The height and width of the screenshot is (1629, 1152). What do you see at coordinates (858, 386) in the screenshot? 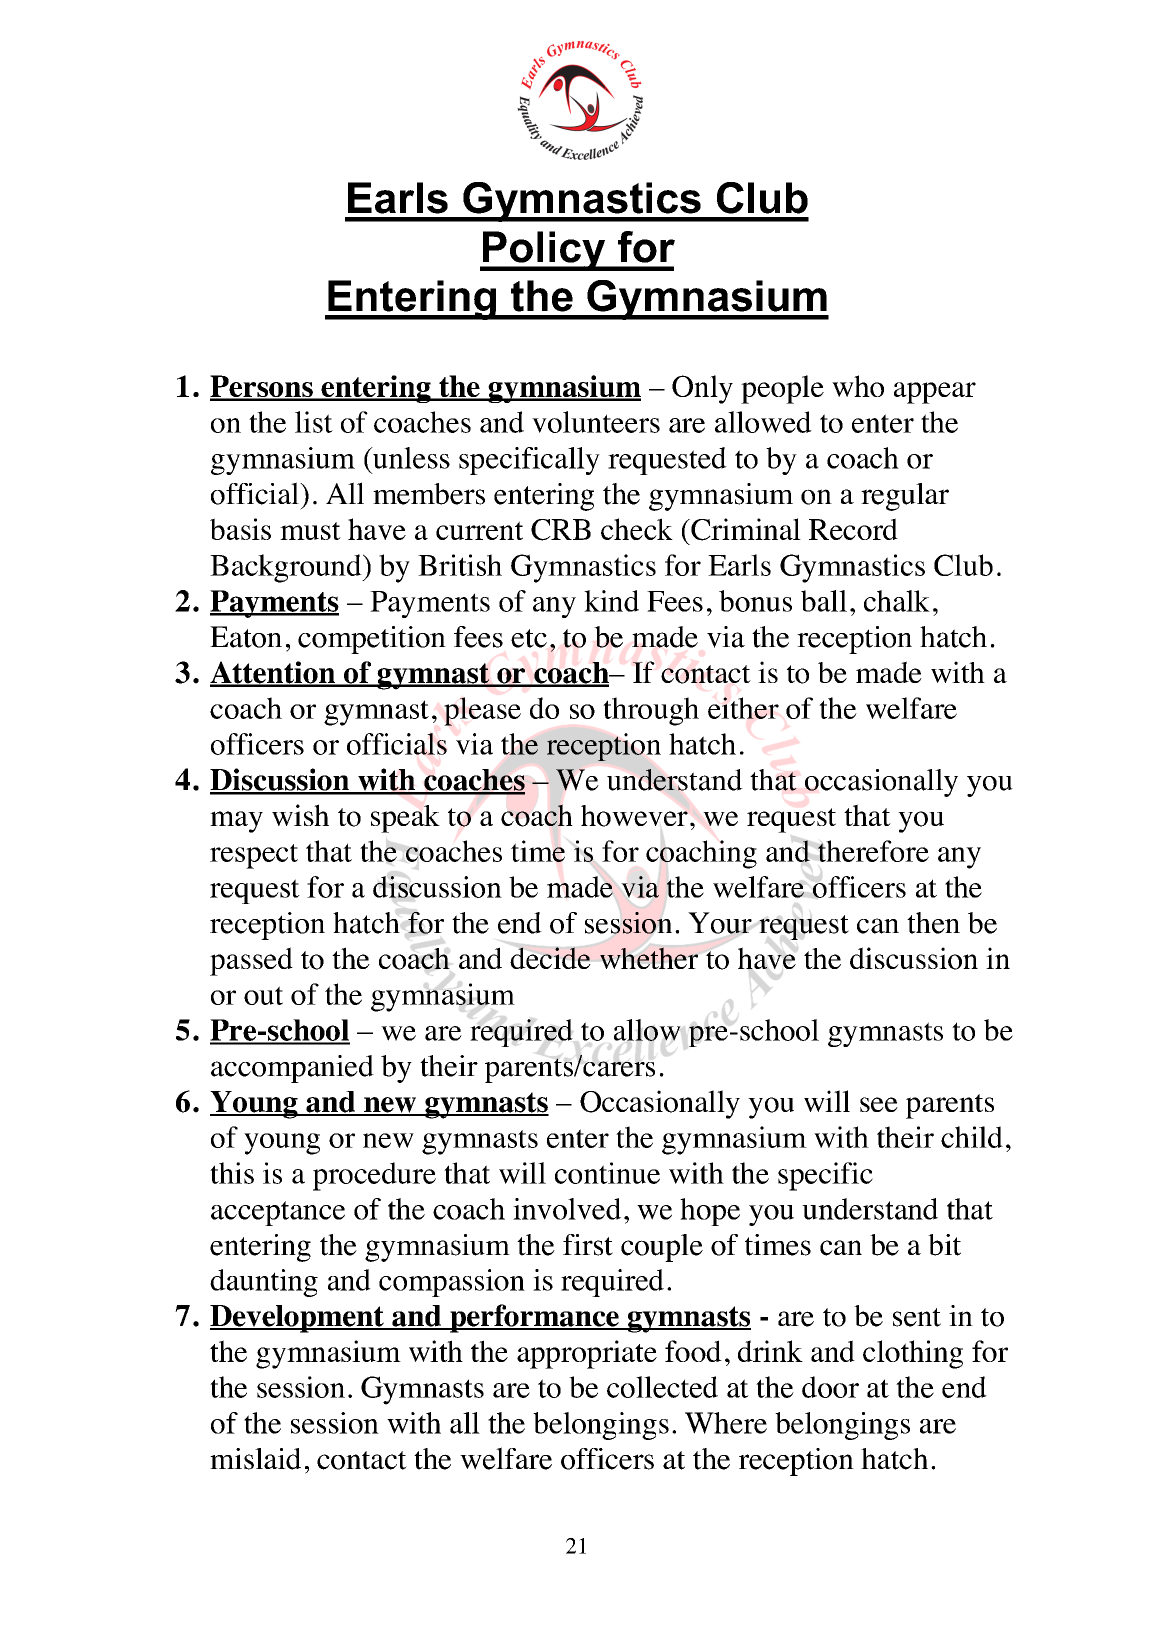
I see `who` at bounding box center [858, 386].
